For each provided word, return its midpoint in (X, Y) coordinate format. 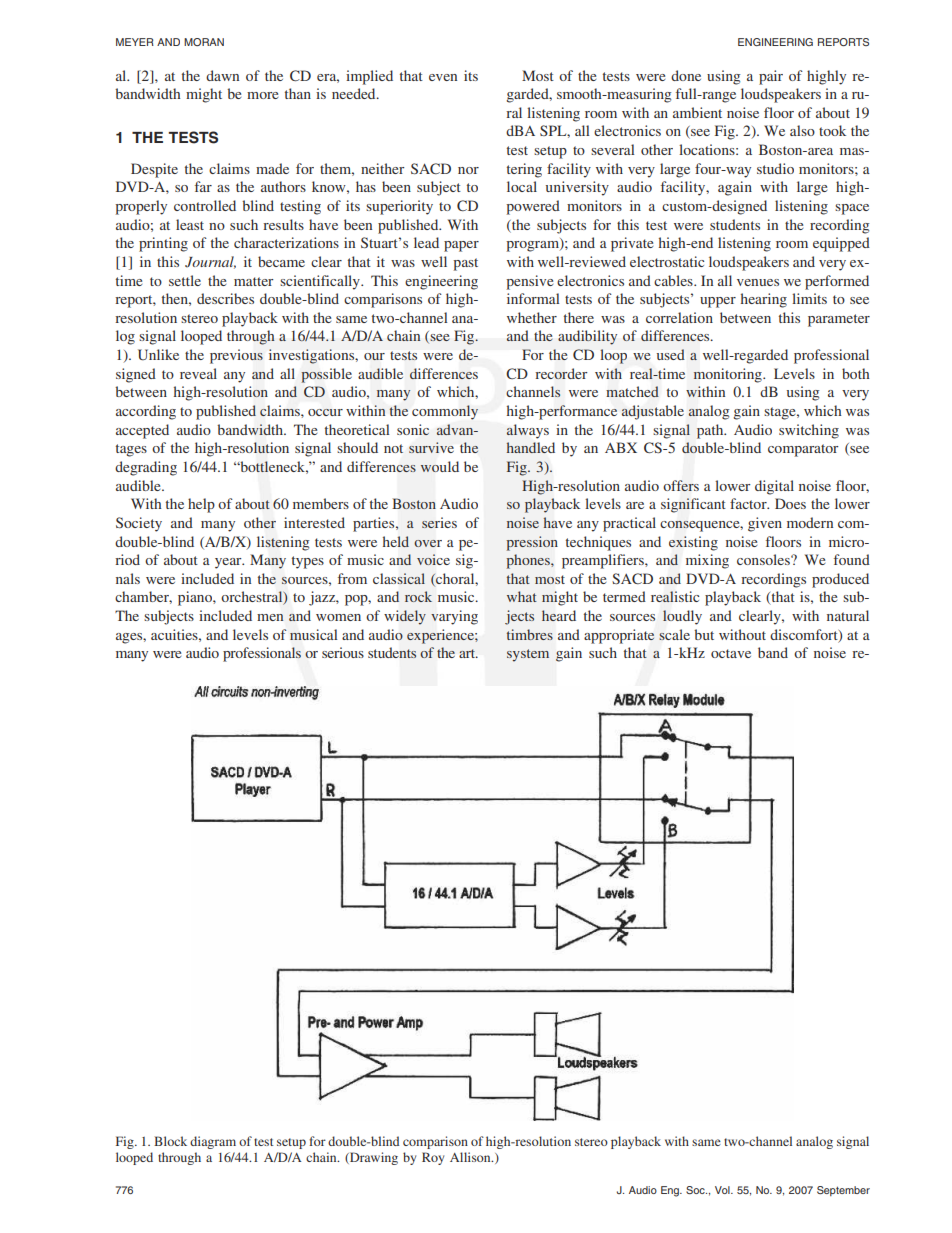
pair (771, 77)
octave (731, 653)
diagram (213, 1142)
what (522, 596)
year (229, 563)
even (443, 77)
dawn (222, 75)
